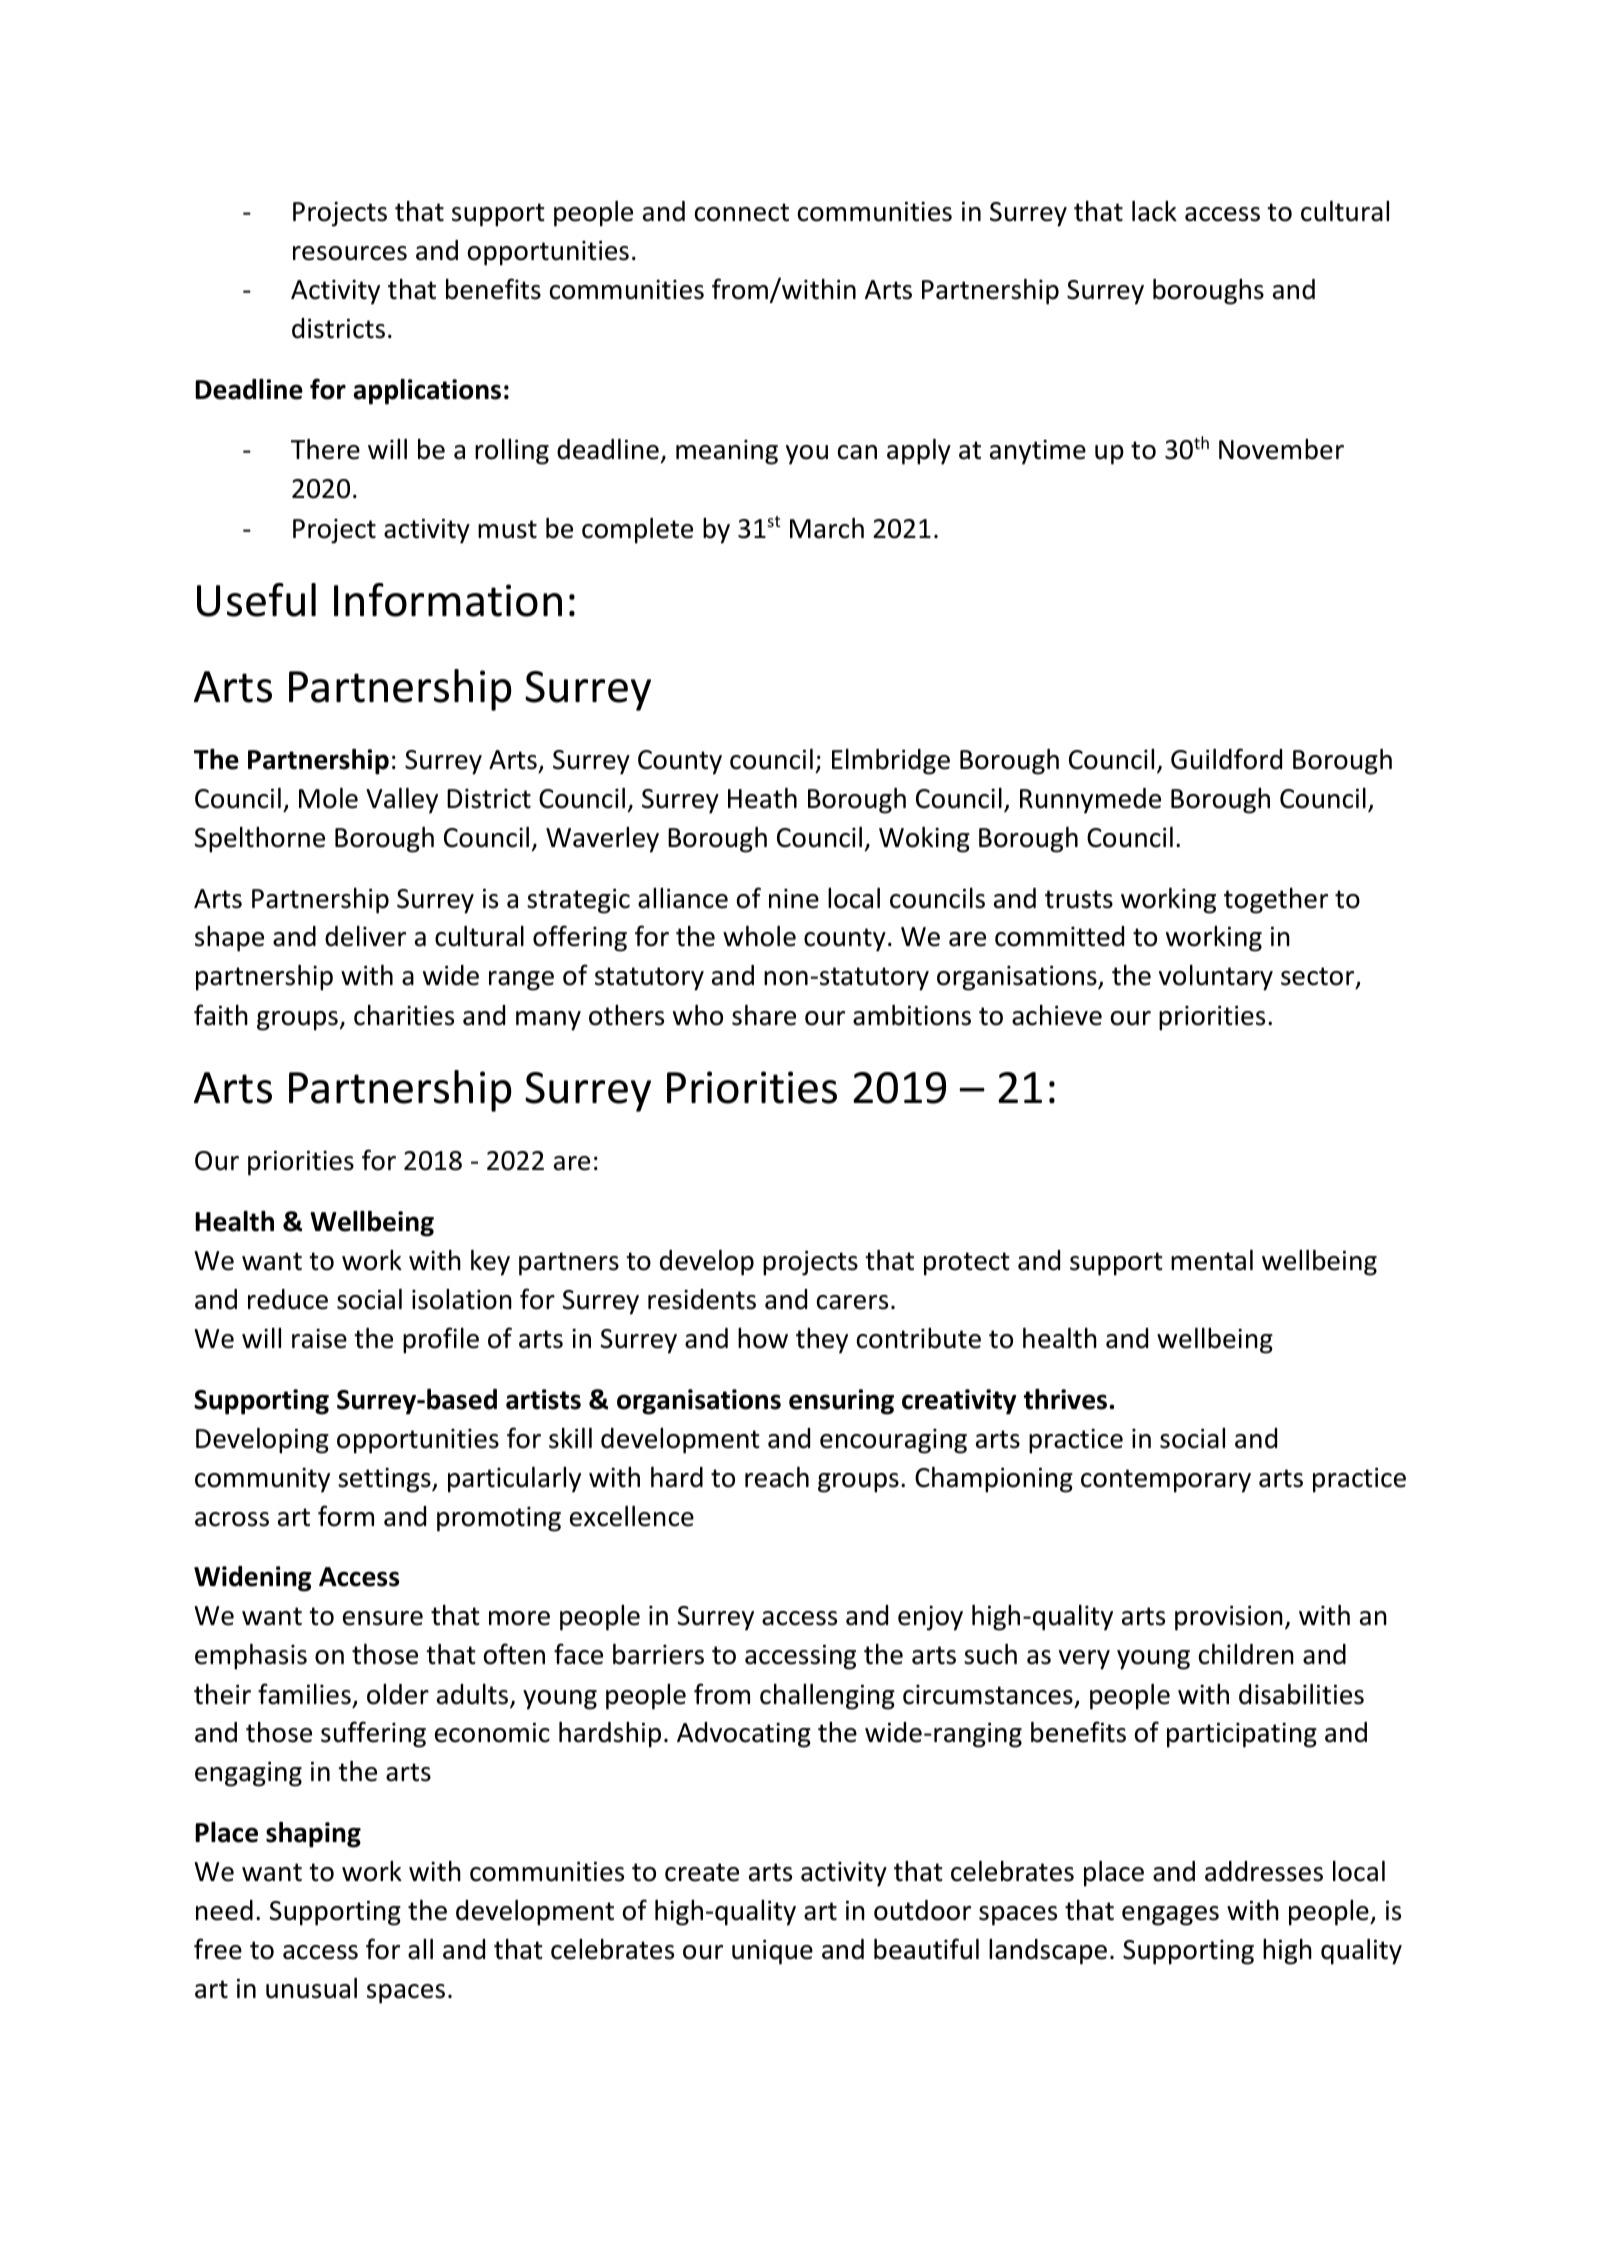 This page has width=1603, height=2267. What do you see at coordinates (1226, 759) in the page?
I see `Guildford` at bounding box center [1226, 759].
